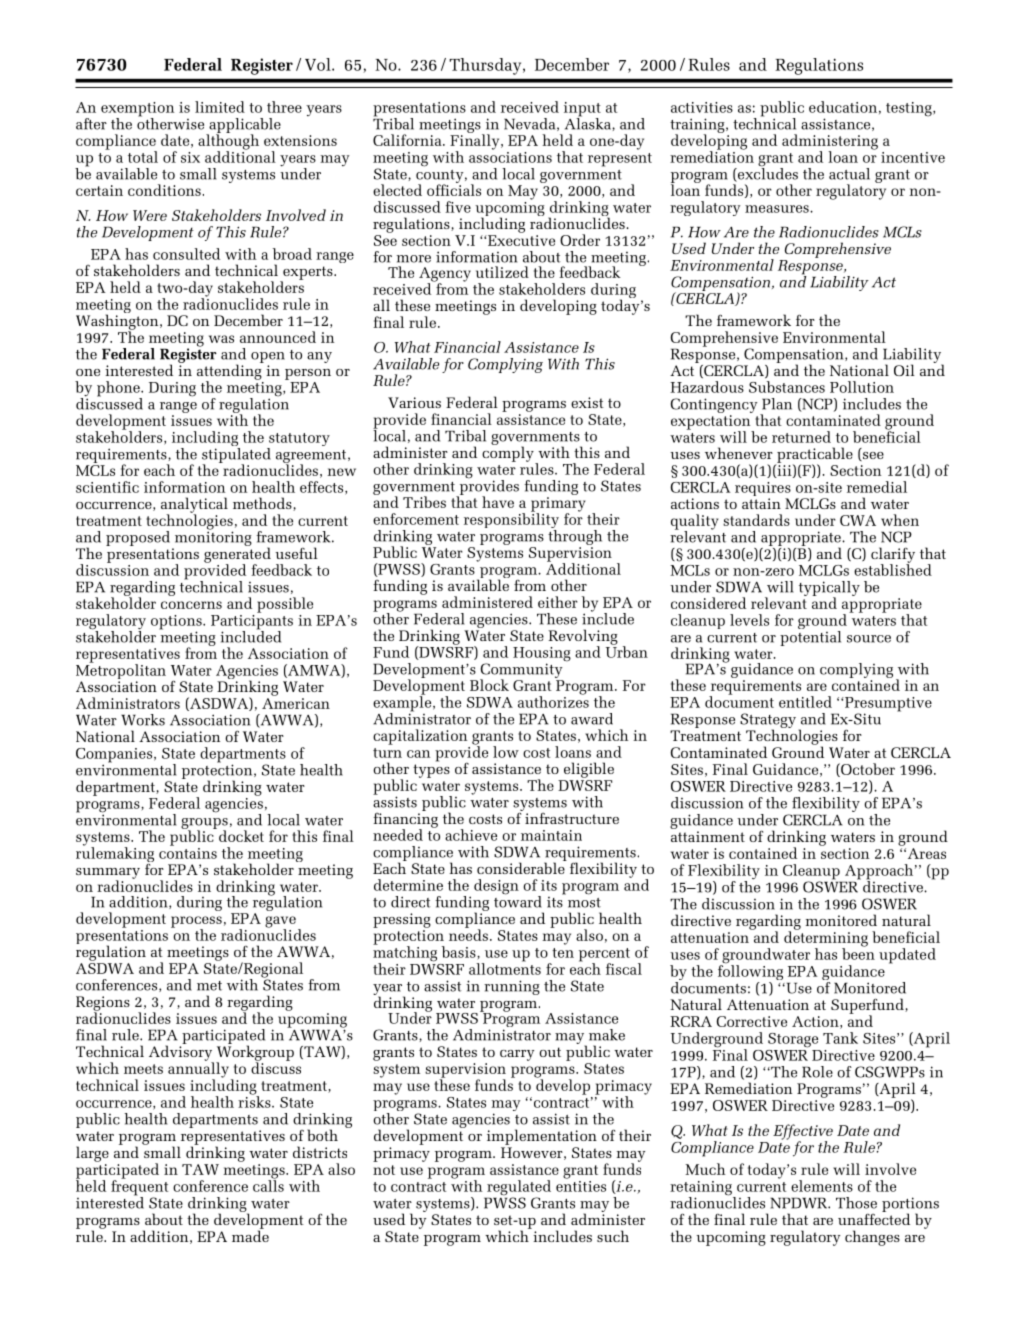 The height and width of the screenshot is (1331, 1028). I want to click on six, so click(190, 157).
